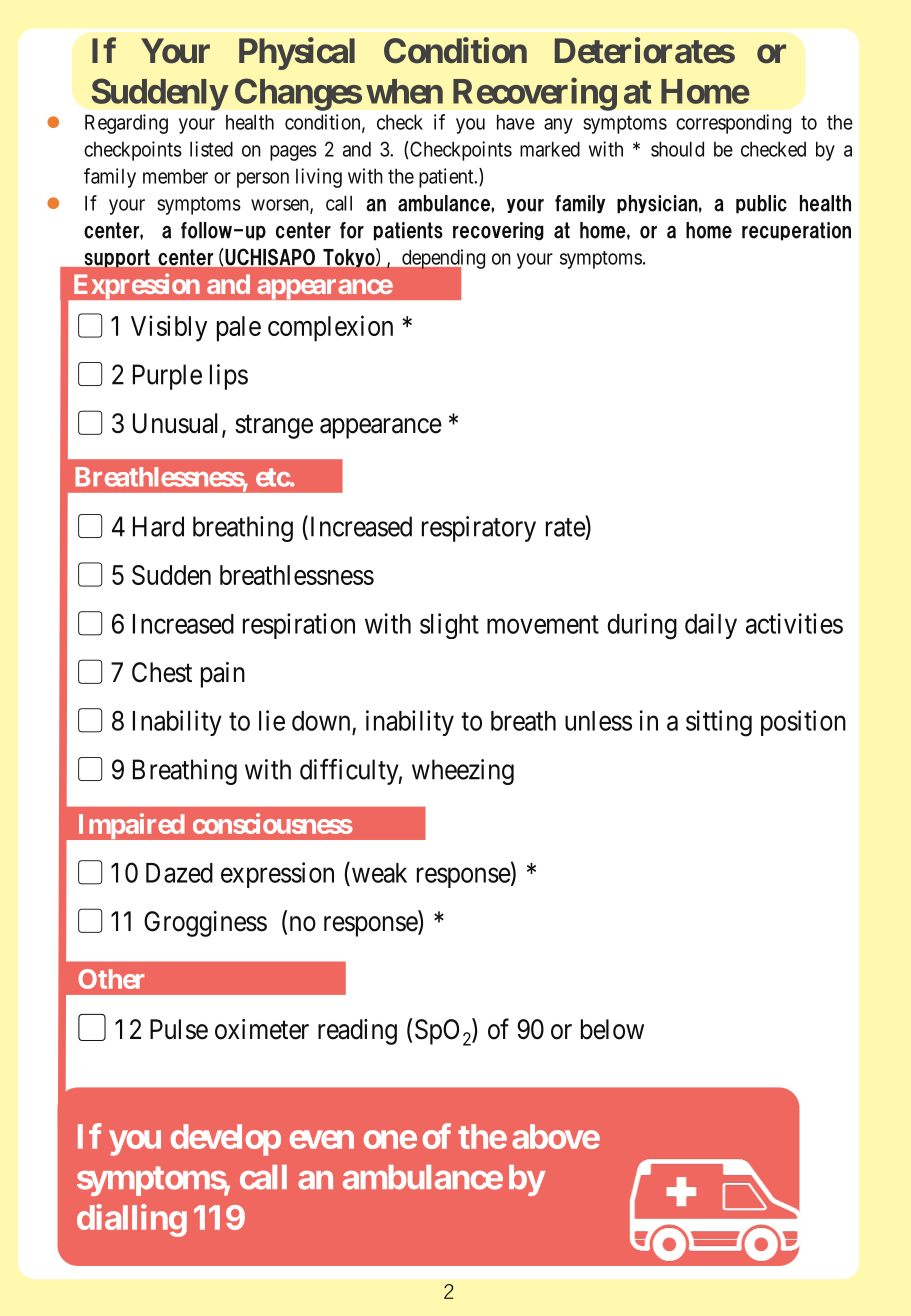  I want to click on respiratory, so click(479, 529).
